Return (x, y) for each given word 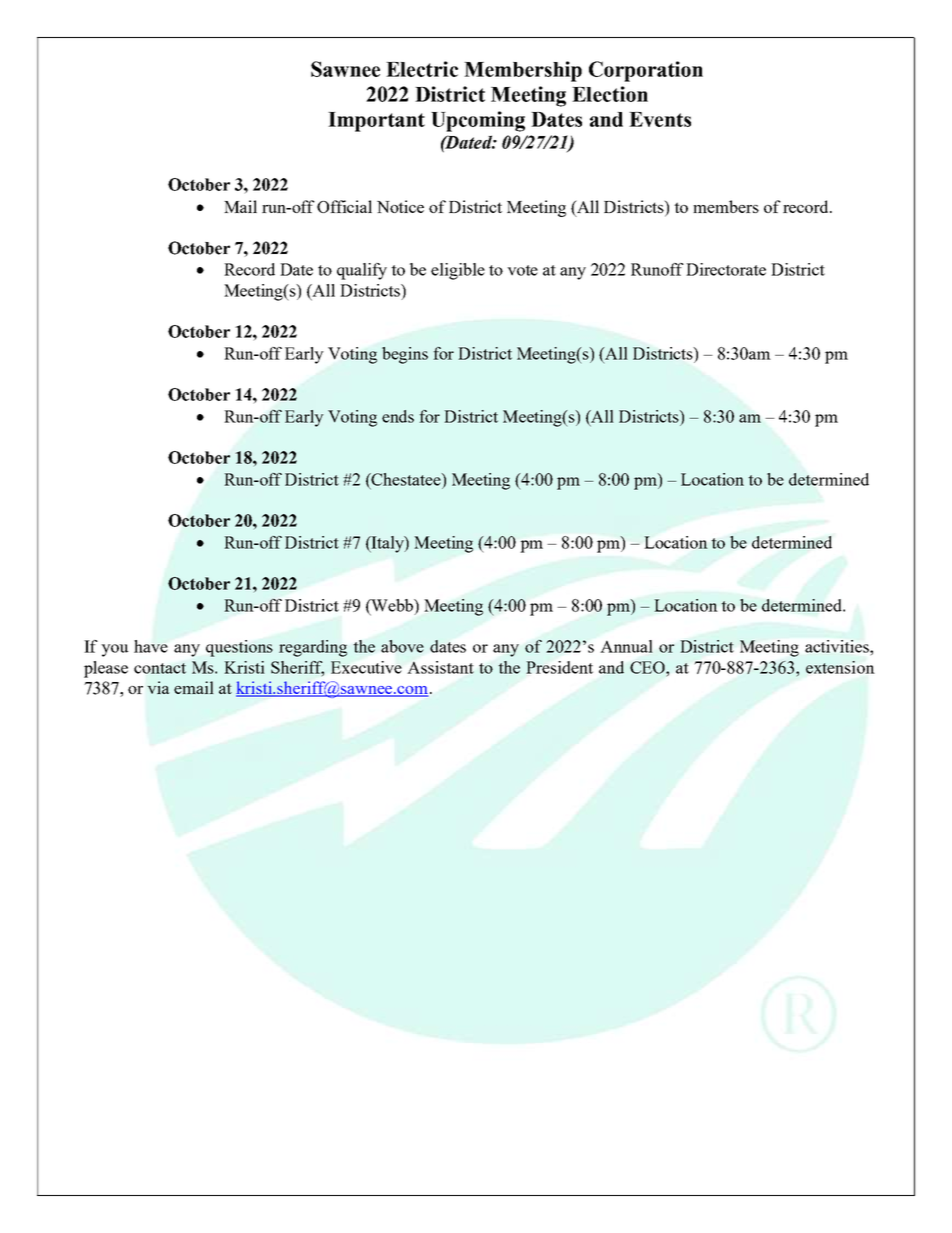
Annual (626, 646)
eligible (458, 271)
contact (160, 668)
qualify (362, 271)
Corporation (646, 71)
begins (405, 355)
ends (398, 416)
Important (376, 122)
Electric (422, 69)
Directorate (726, 269)
